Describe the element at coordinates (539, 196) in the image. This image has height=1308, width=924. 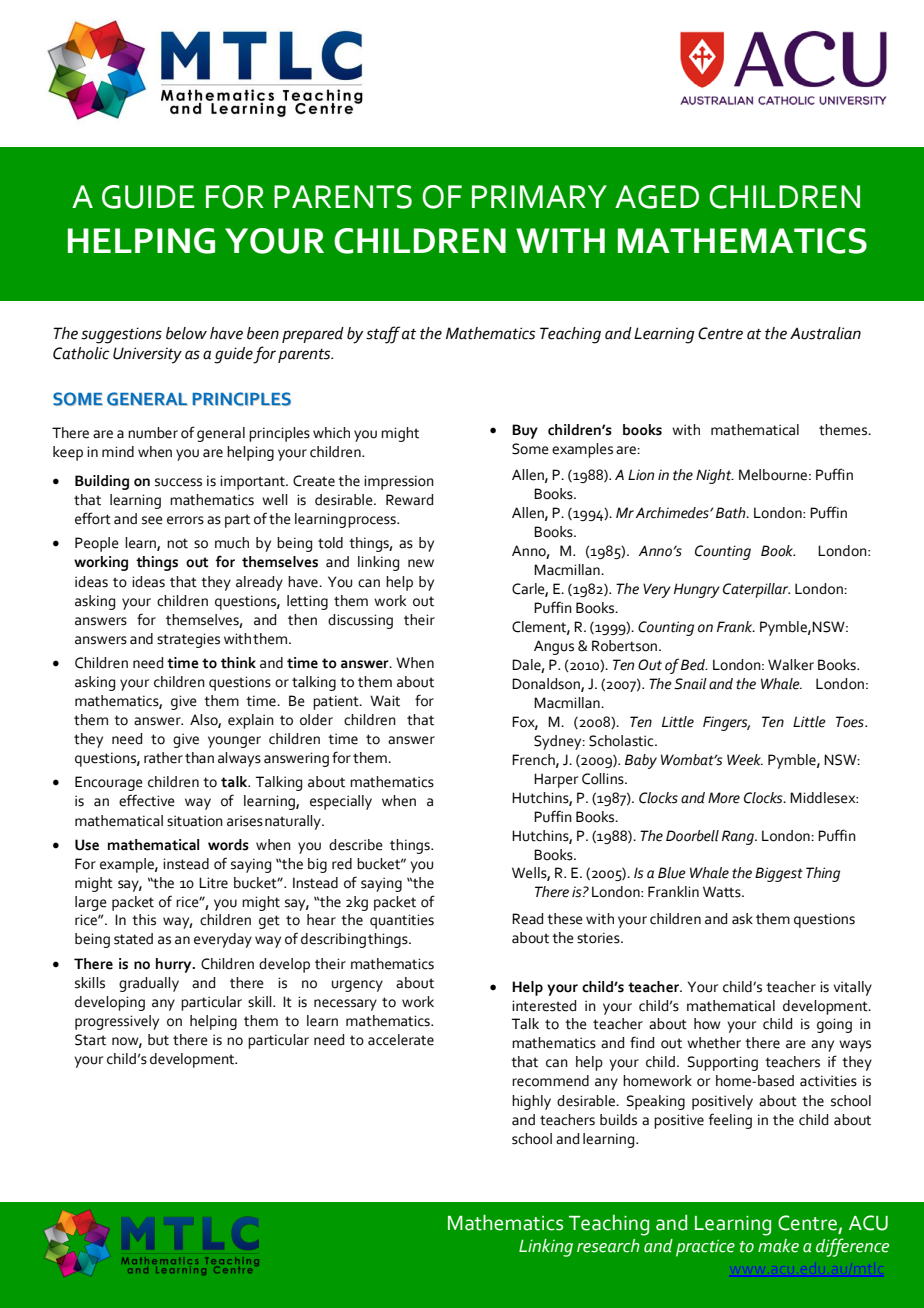
I see `PRIMARY` at that location.
